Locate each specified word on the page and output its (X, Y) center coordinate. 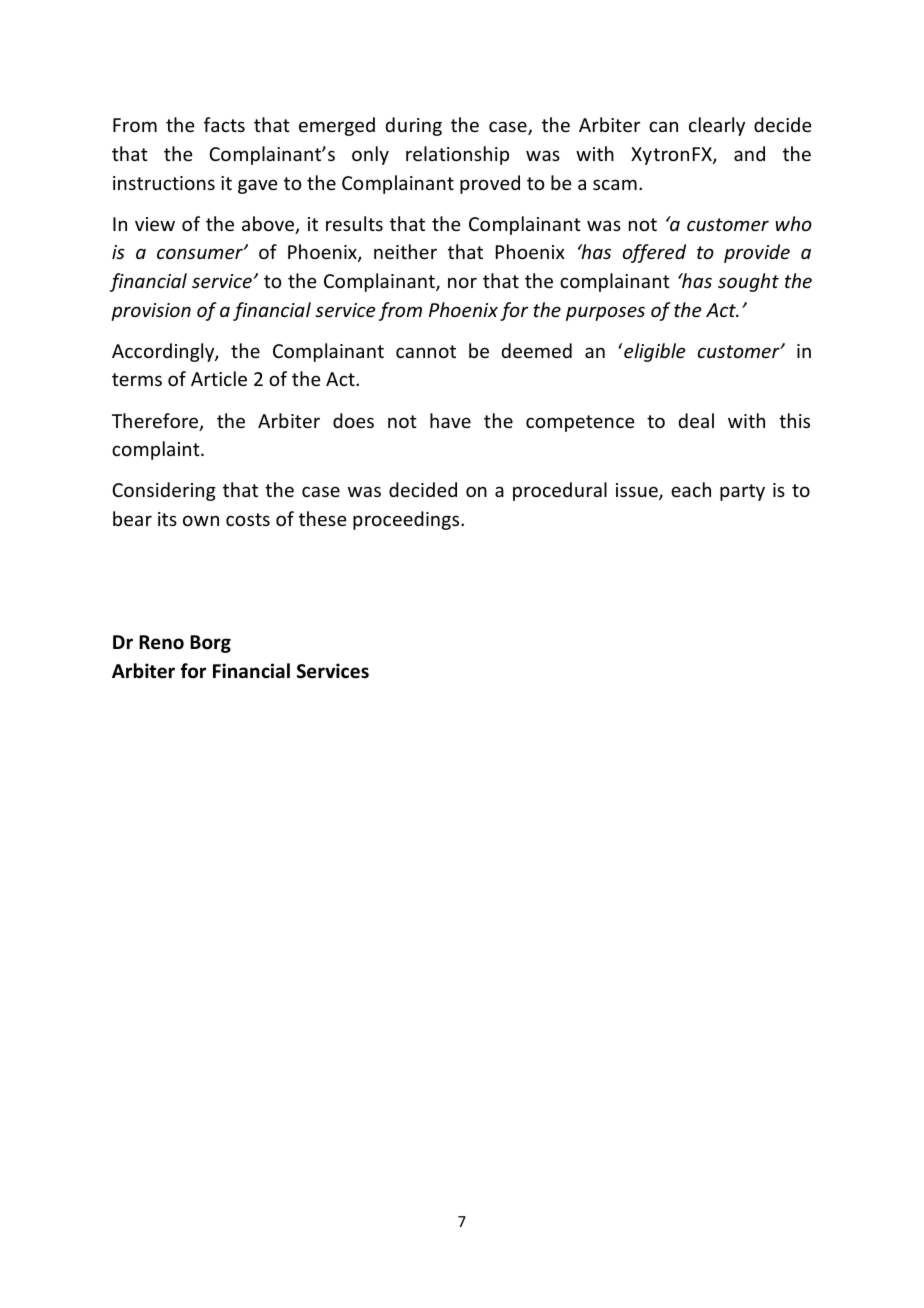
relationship (457, 155)
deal (696, 420)
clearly (717, 126)
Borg (210, 644)
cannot (426, 351)
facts (224, 124)
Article (219, 378)
